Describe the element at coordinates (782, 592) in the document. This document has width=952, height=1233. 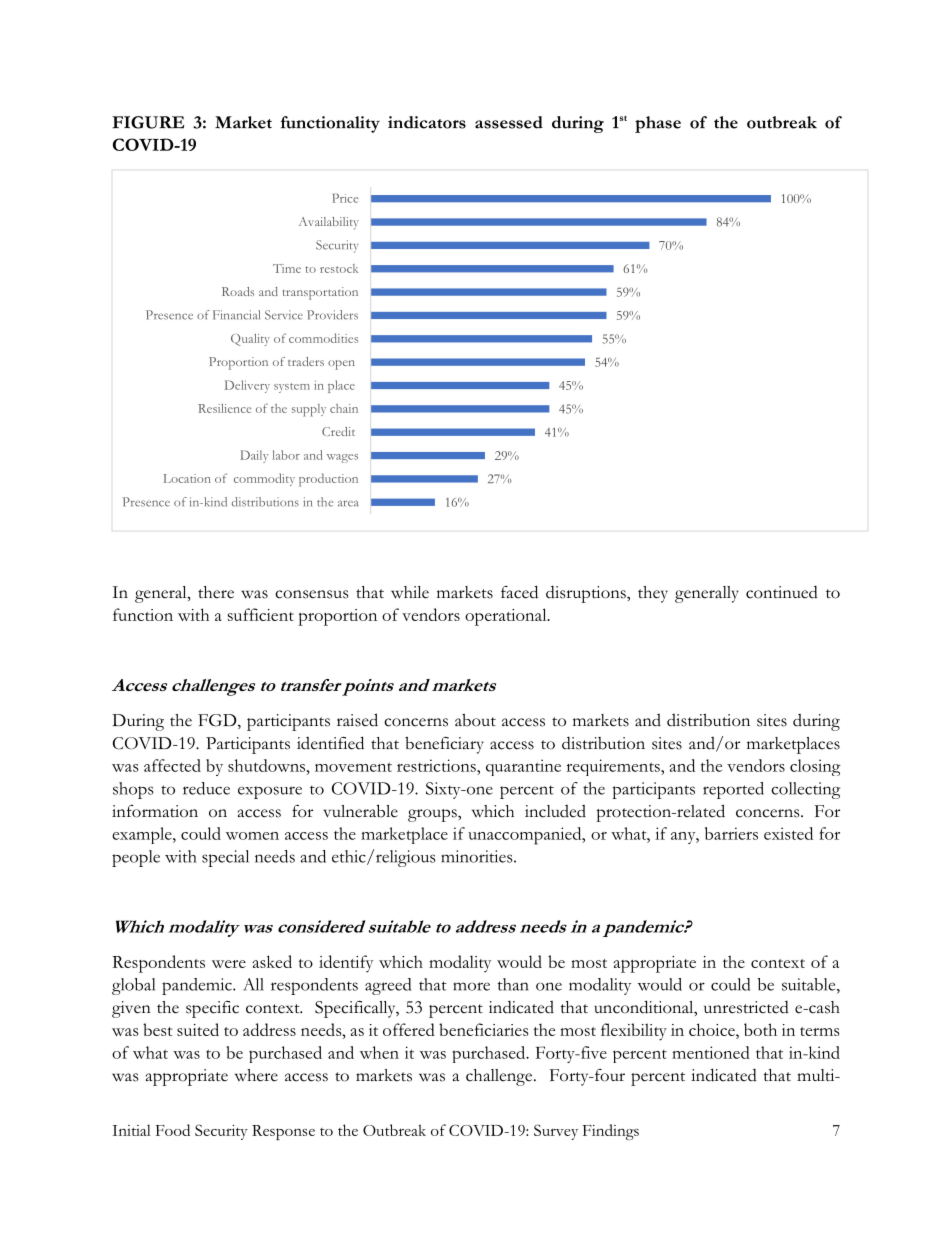
I see `continued` at that location.
